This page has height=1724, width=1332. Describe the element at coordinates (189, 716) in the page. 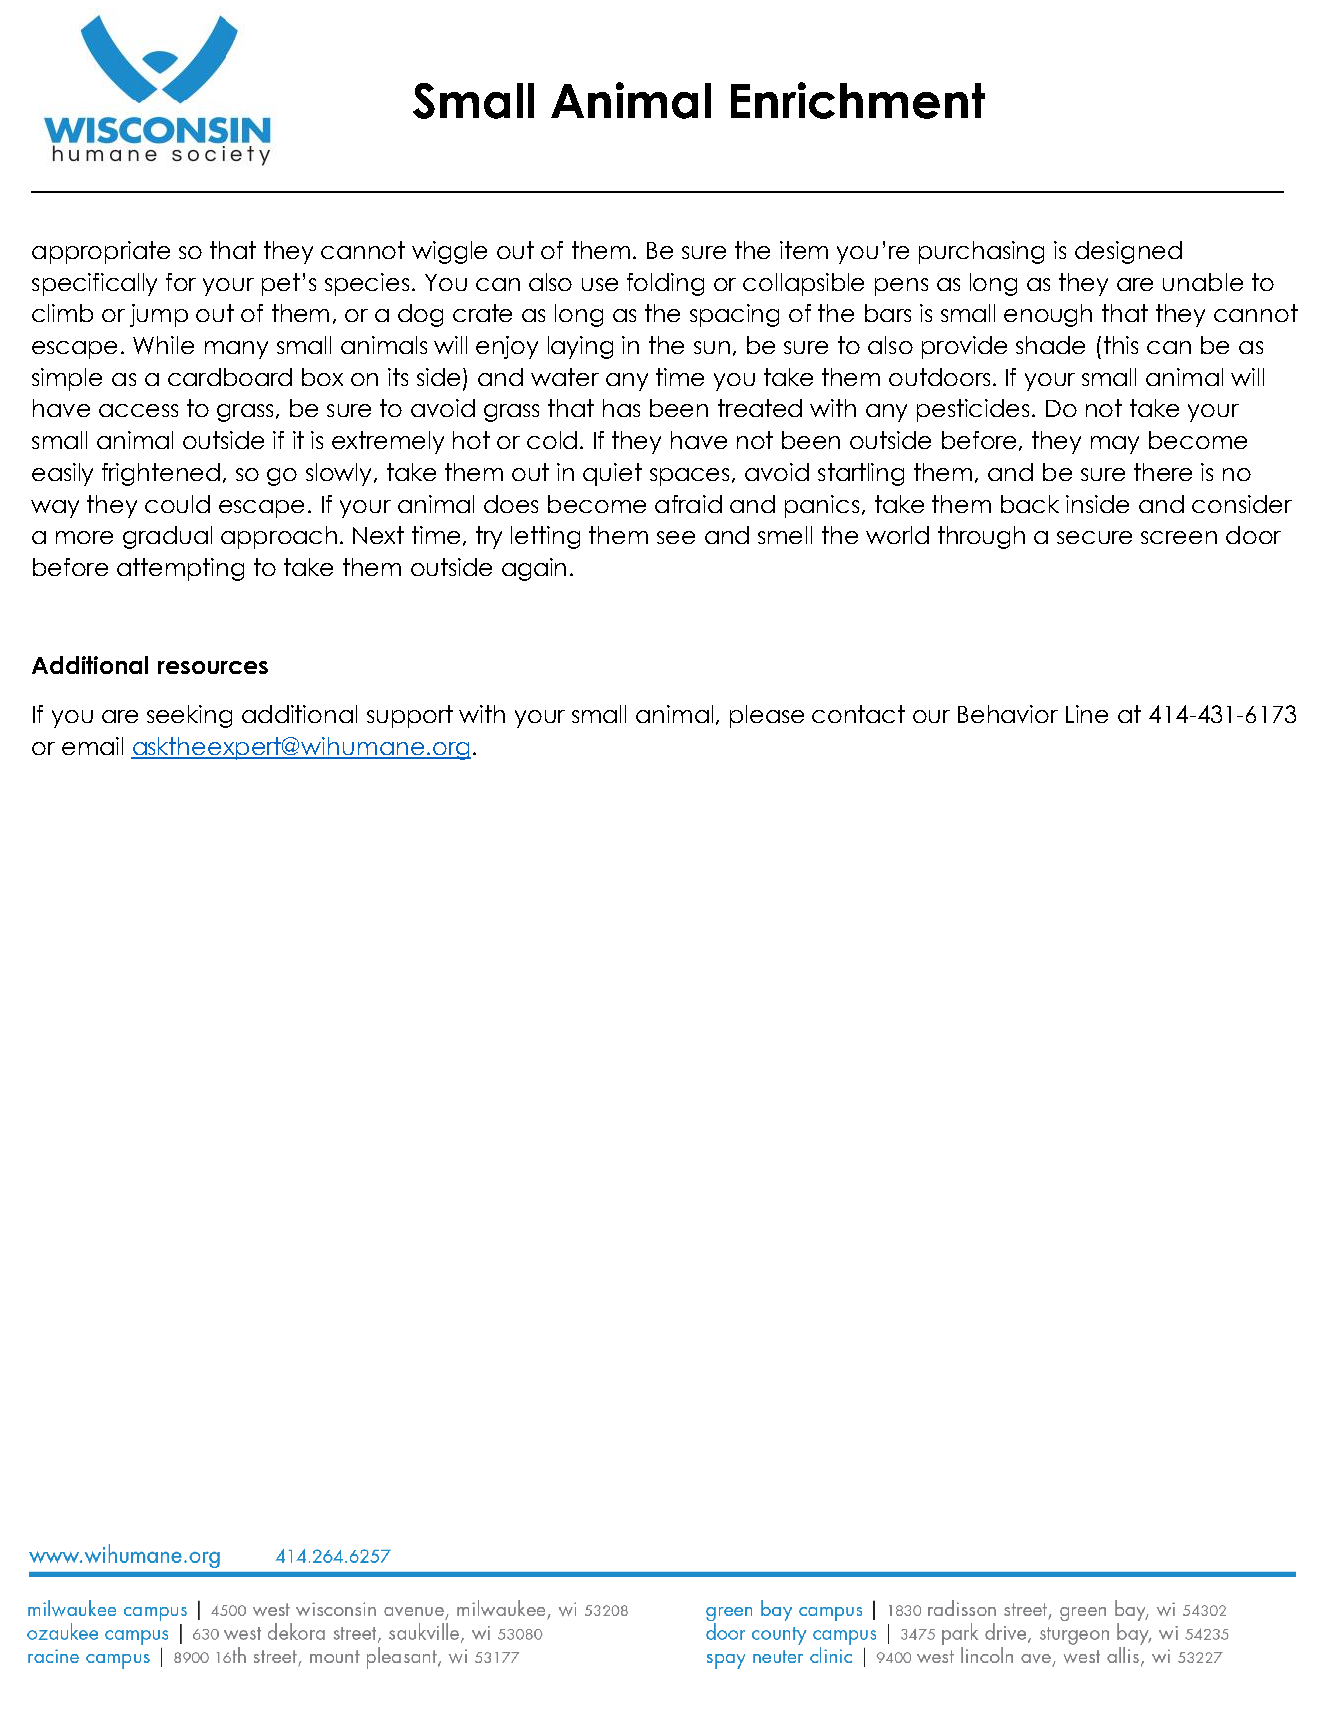

I see `seeking` at that location.
